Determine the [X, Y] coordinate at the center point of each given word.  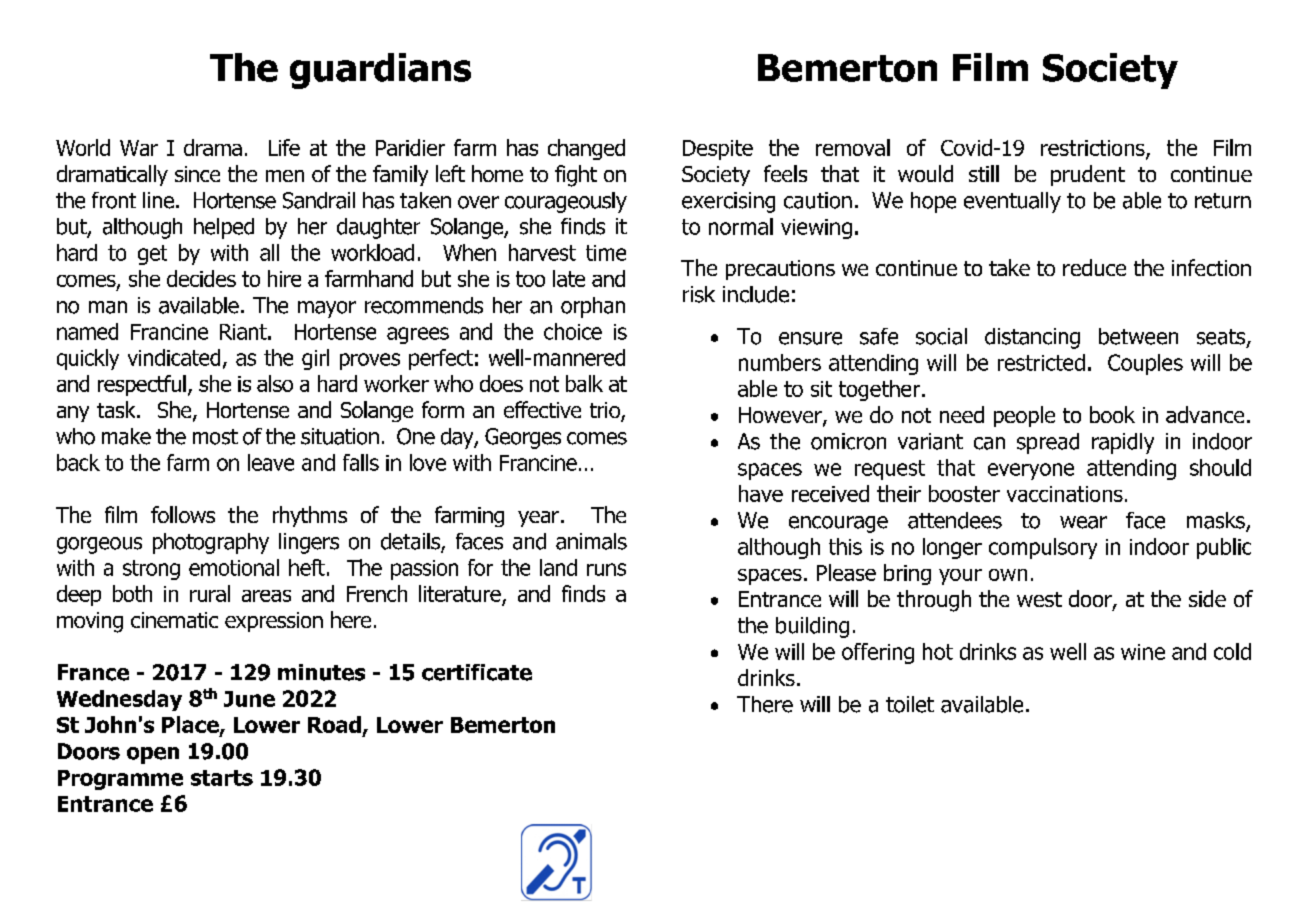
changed [586, 149]
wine [1143, 652]
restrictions [1094, 149]
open [153, 755]
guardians [380, 71]
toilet [910, 704]
